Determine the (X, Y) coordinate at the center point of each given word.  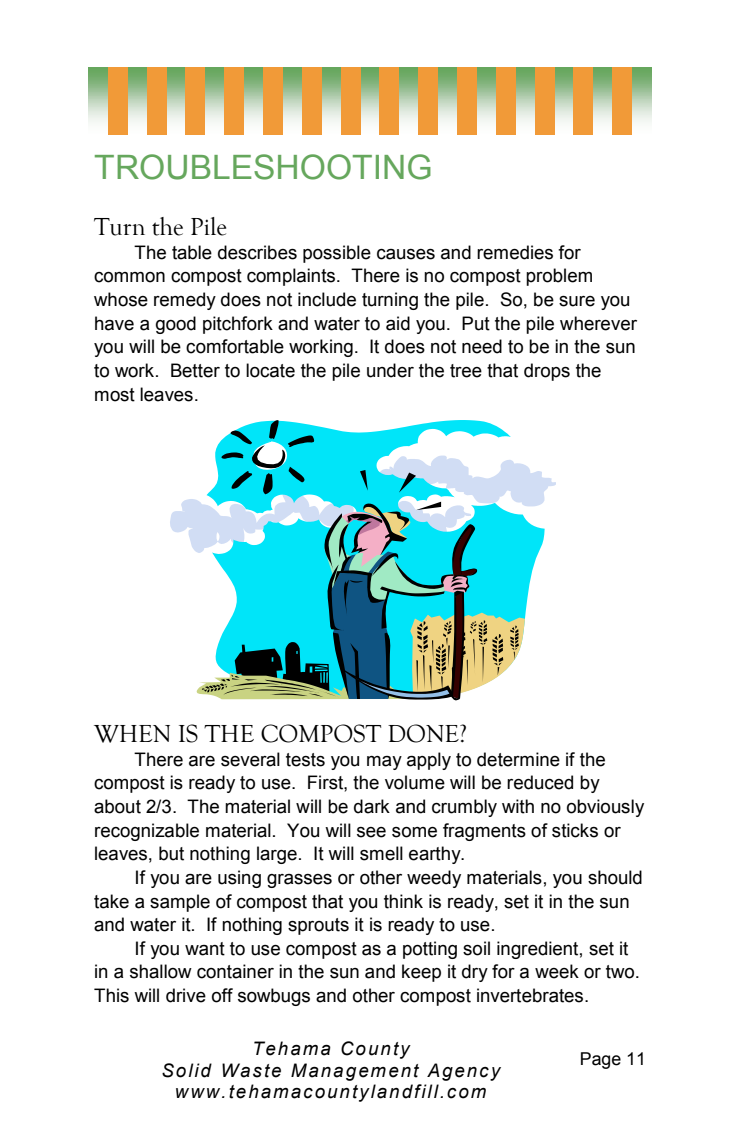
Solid (187, 1070)
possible (337, 254)
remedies (515, 252)
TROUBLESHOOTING (263, 167)
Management (355, 1072)
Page (601, 1060)
